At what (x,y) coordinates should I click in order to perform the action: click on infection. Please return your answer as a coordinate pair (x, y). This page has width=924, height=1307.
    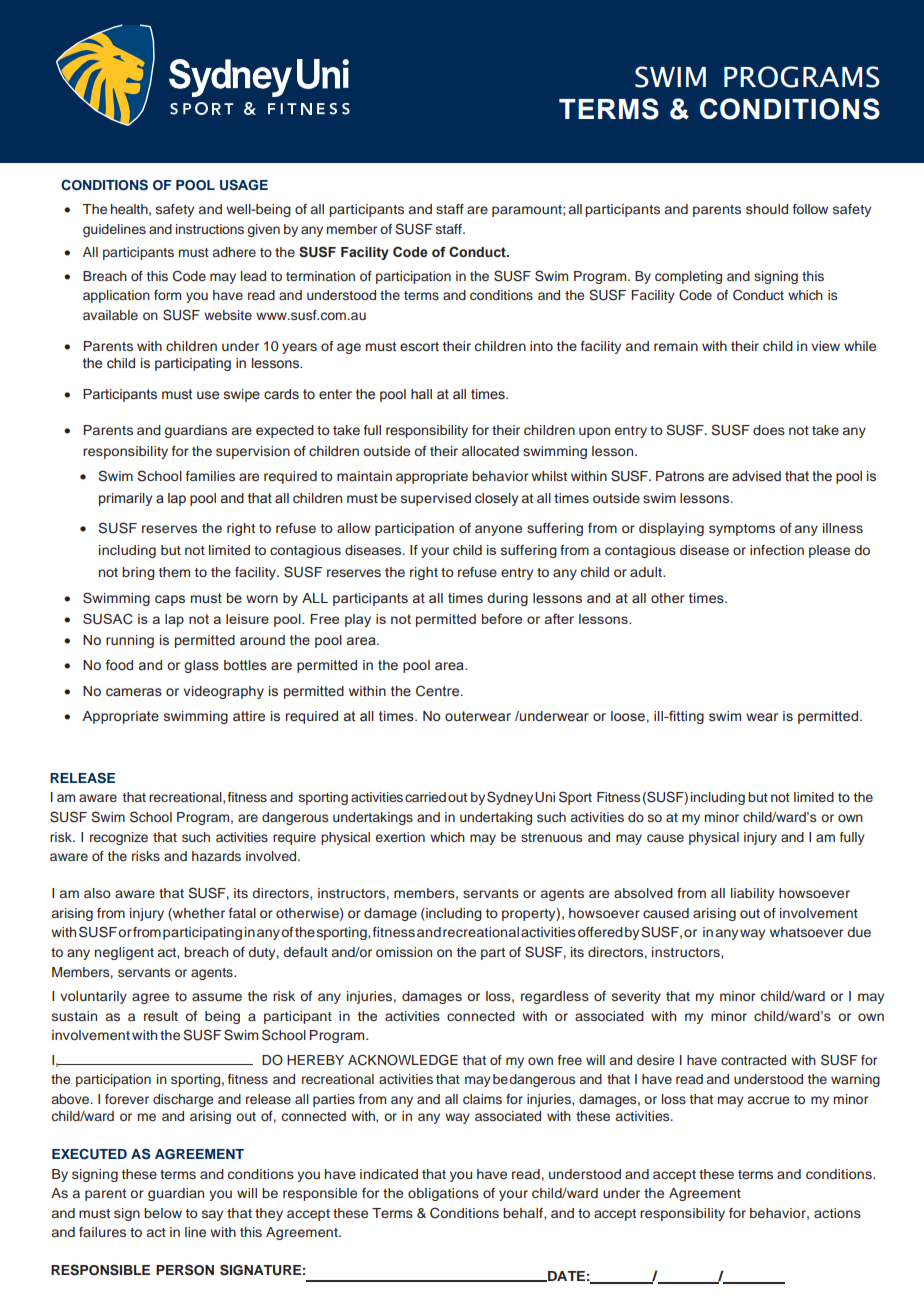
    Looking at the image, I should click on (777, 550).
